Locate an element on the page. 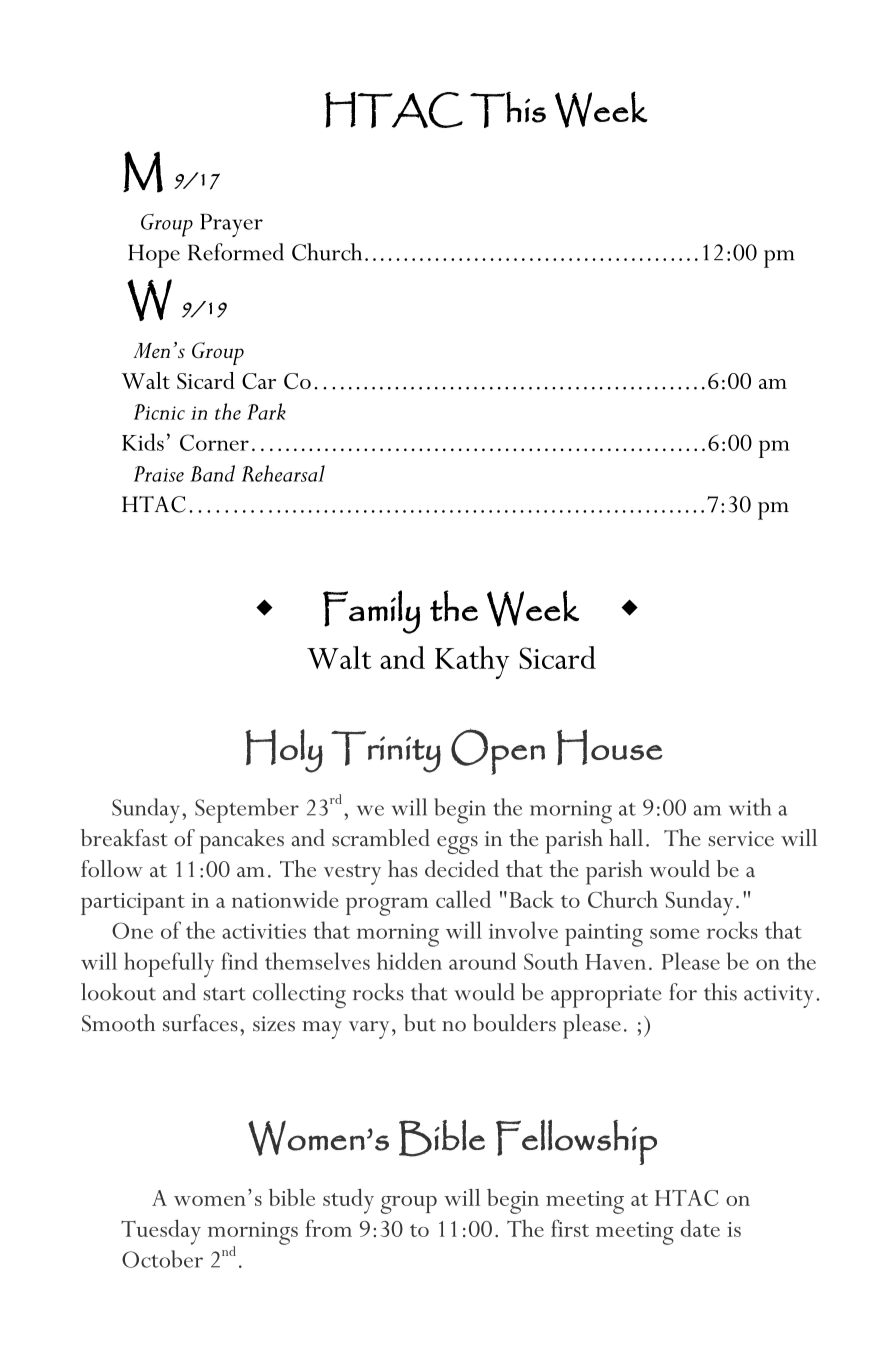  Family is located at coordinates (371, 612).
